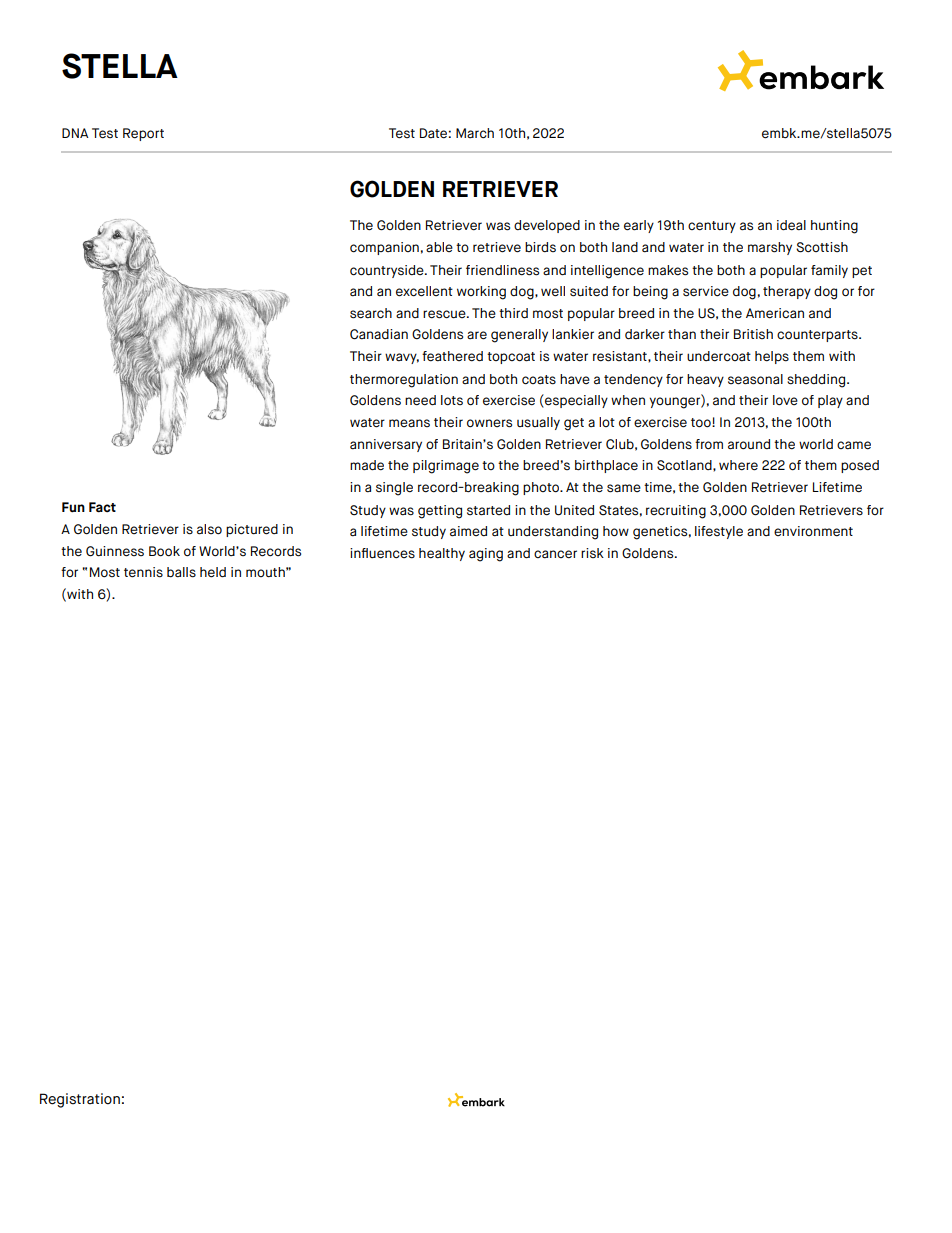  Describe the element at coordinates (446, 467) in the page. I see `pilgrimage` at that location.
